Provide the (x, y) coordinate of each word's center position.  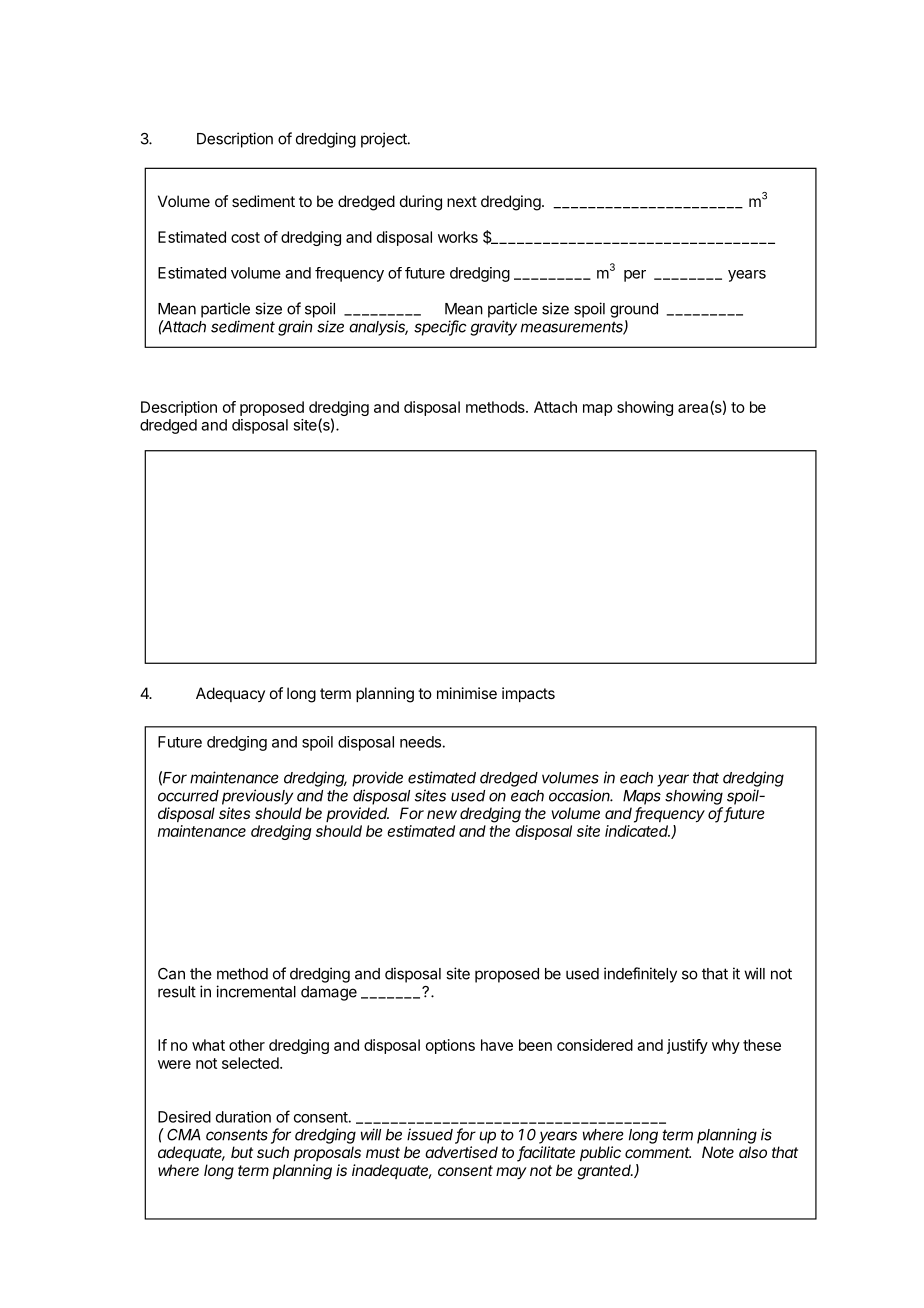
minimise (467, 693)
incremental (256, 991)
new (442, 814)
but (242, 1152)
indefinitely (640, 975)
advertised (461, 1152)
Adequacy (230, 694)
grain (295, 328)
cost (245, 237)
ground (634, 310)
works (458, 237)
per (635, 276)
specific (440, 328)
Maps (642, 797)
